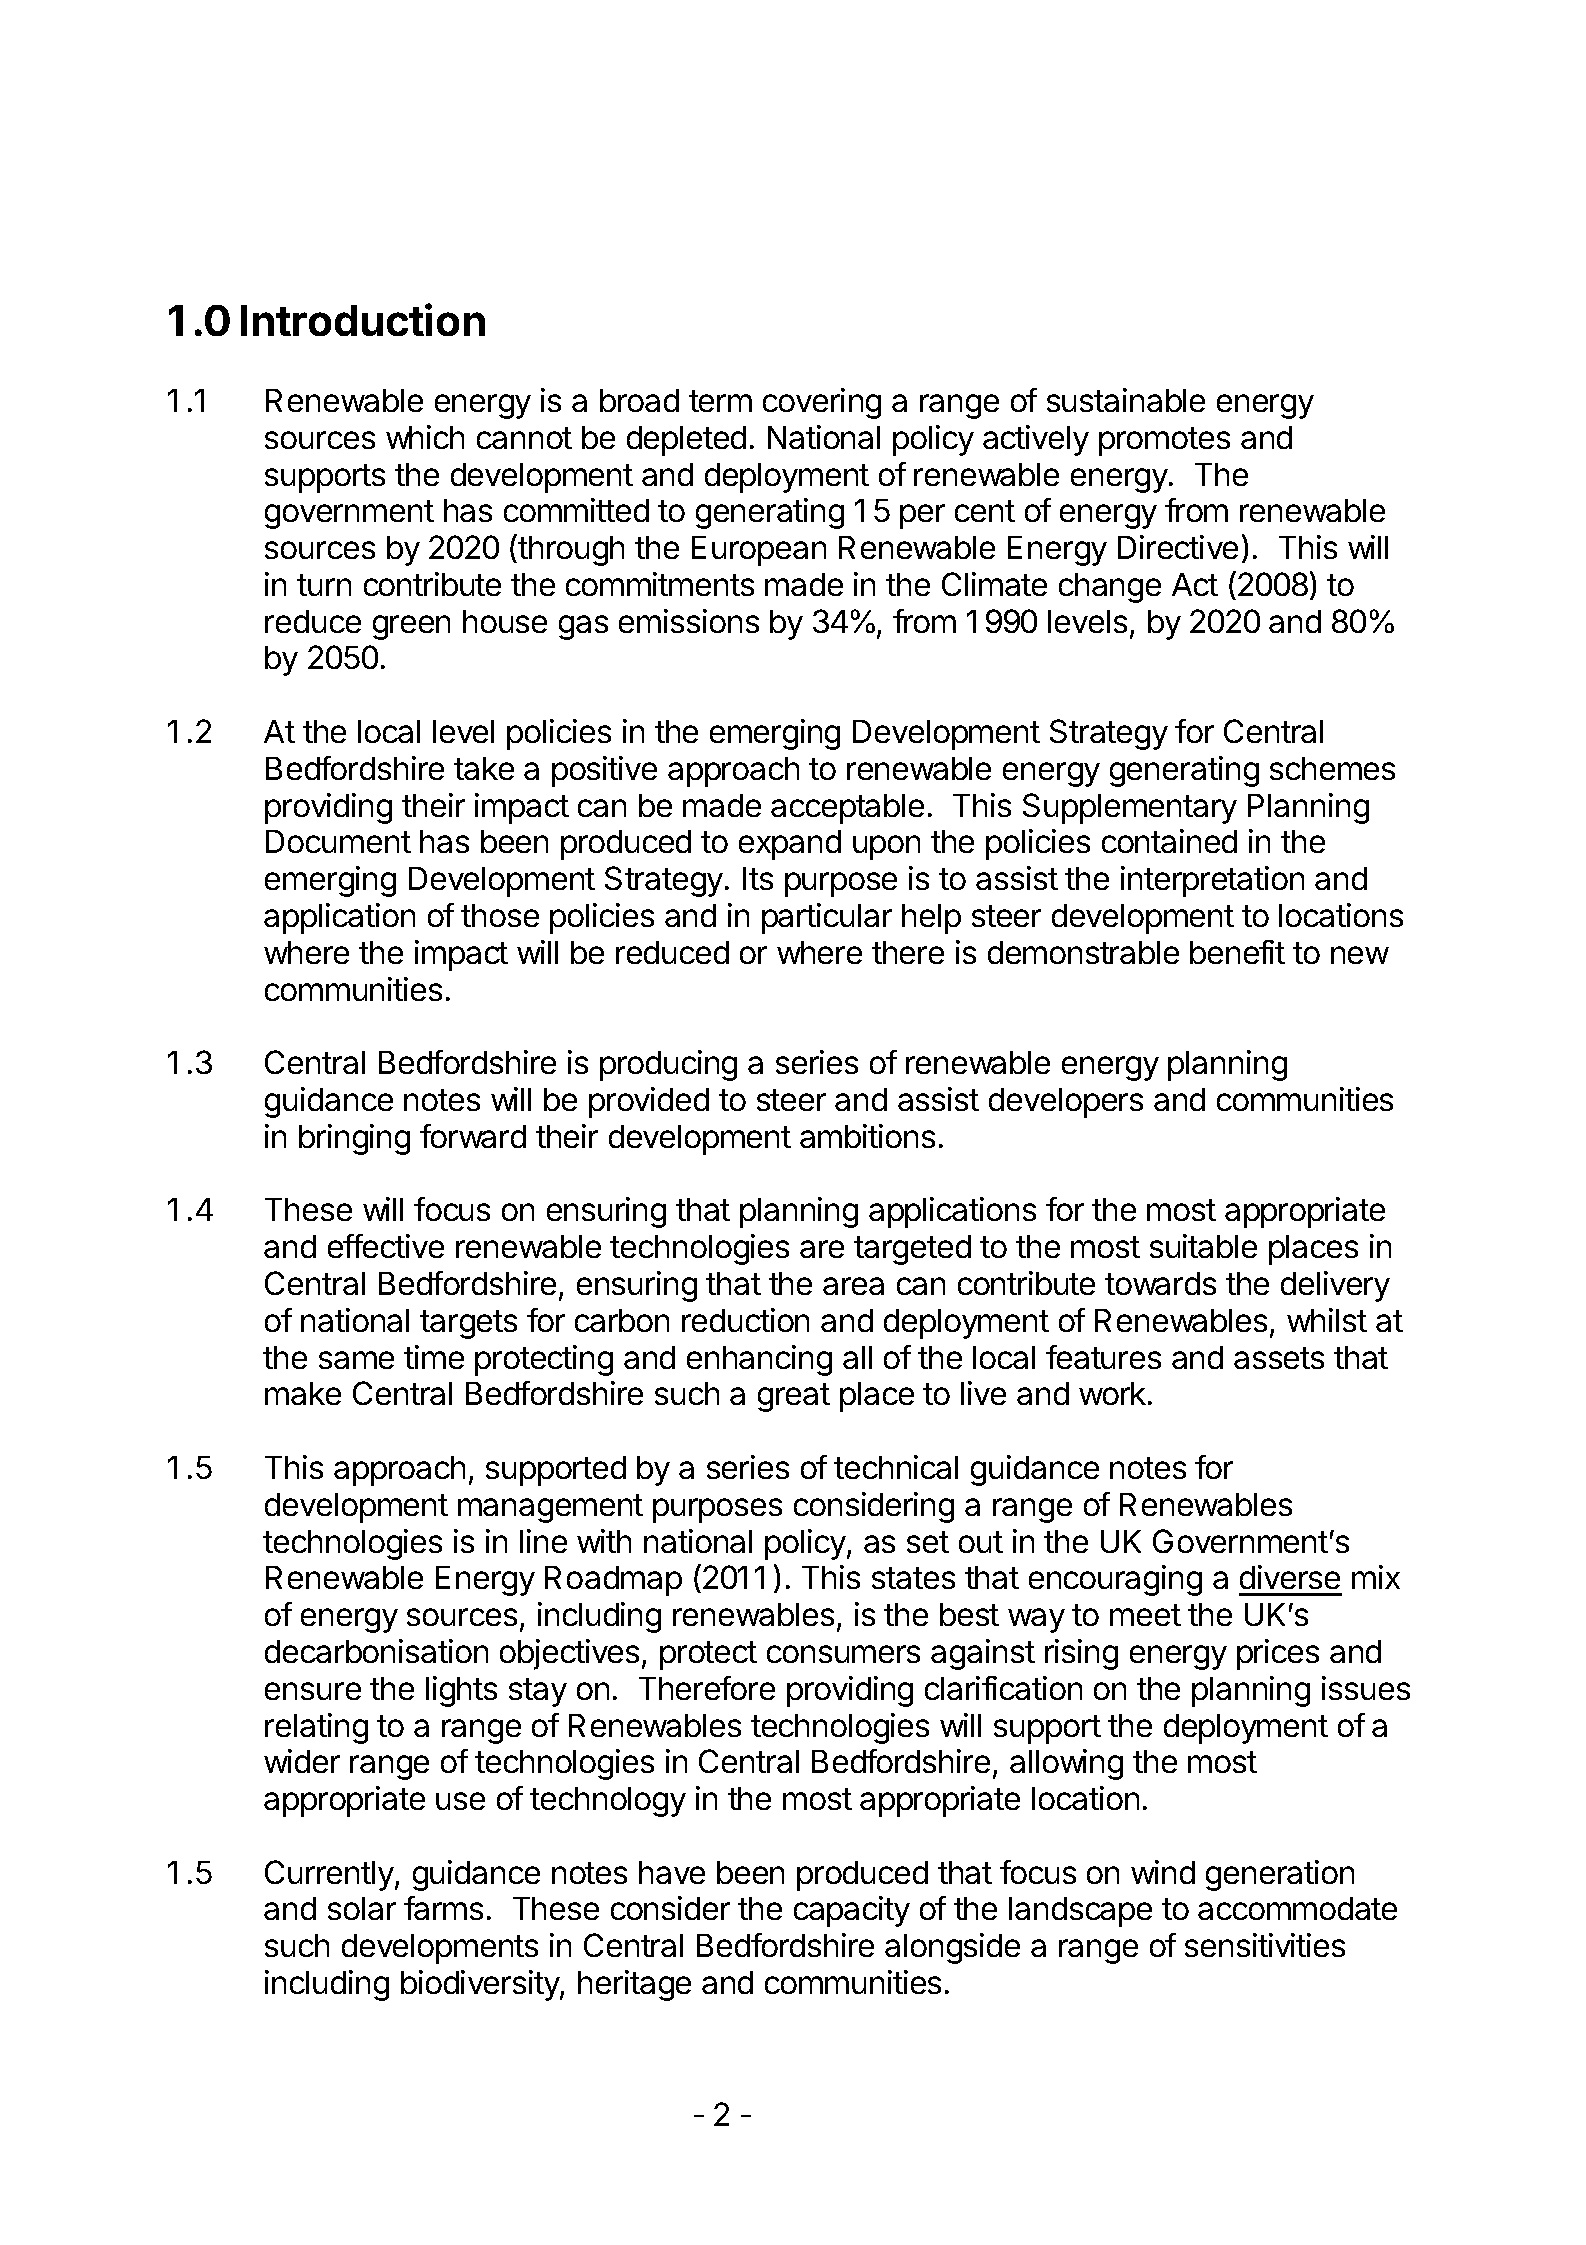  What do you see at coordinates (425, 437) in the screenshot?
I see `which` at bounding box center [425, 437].
